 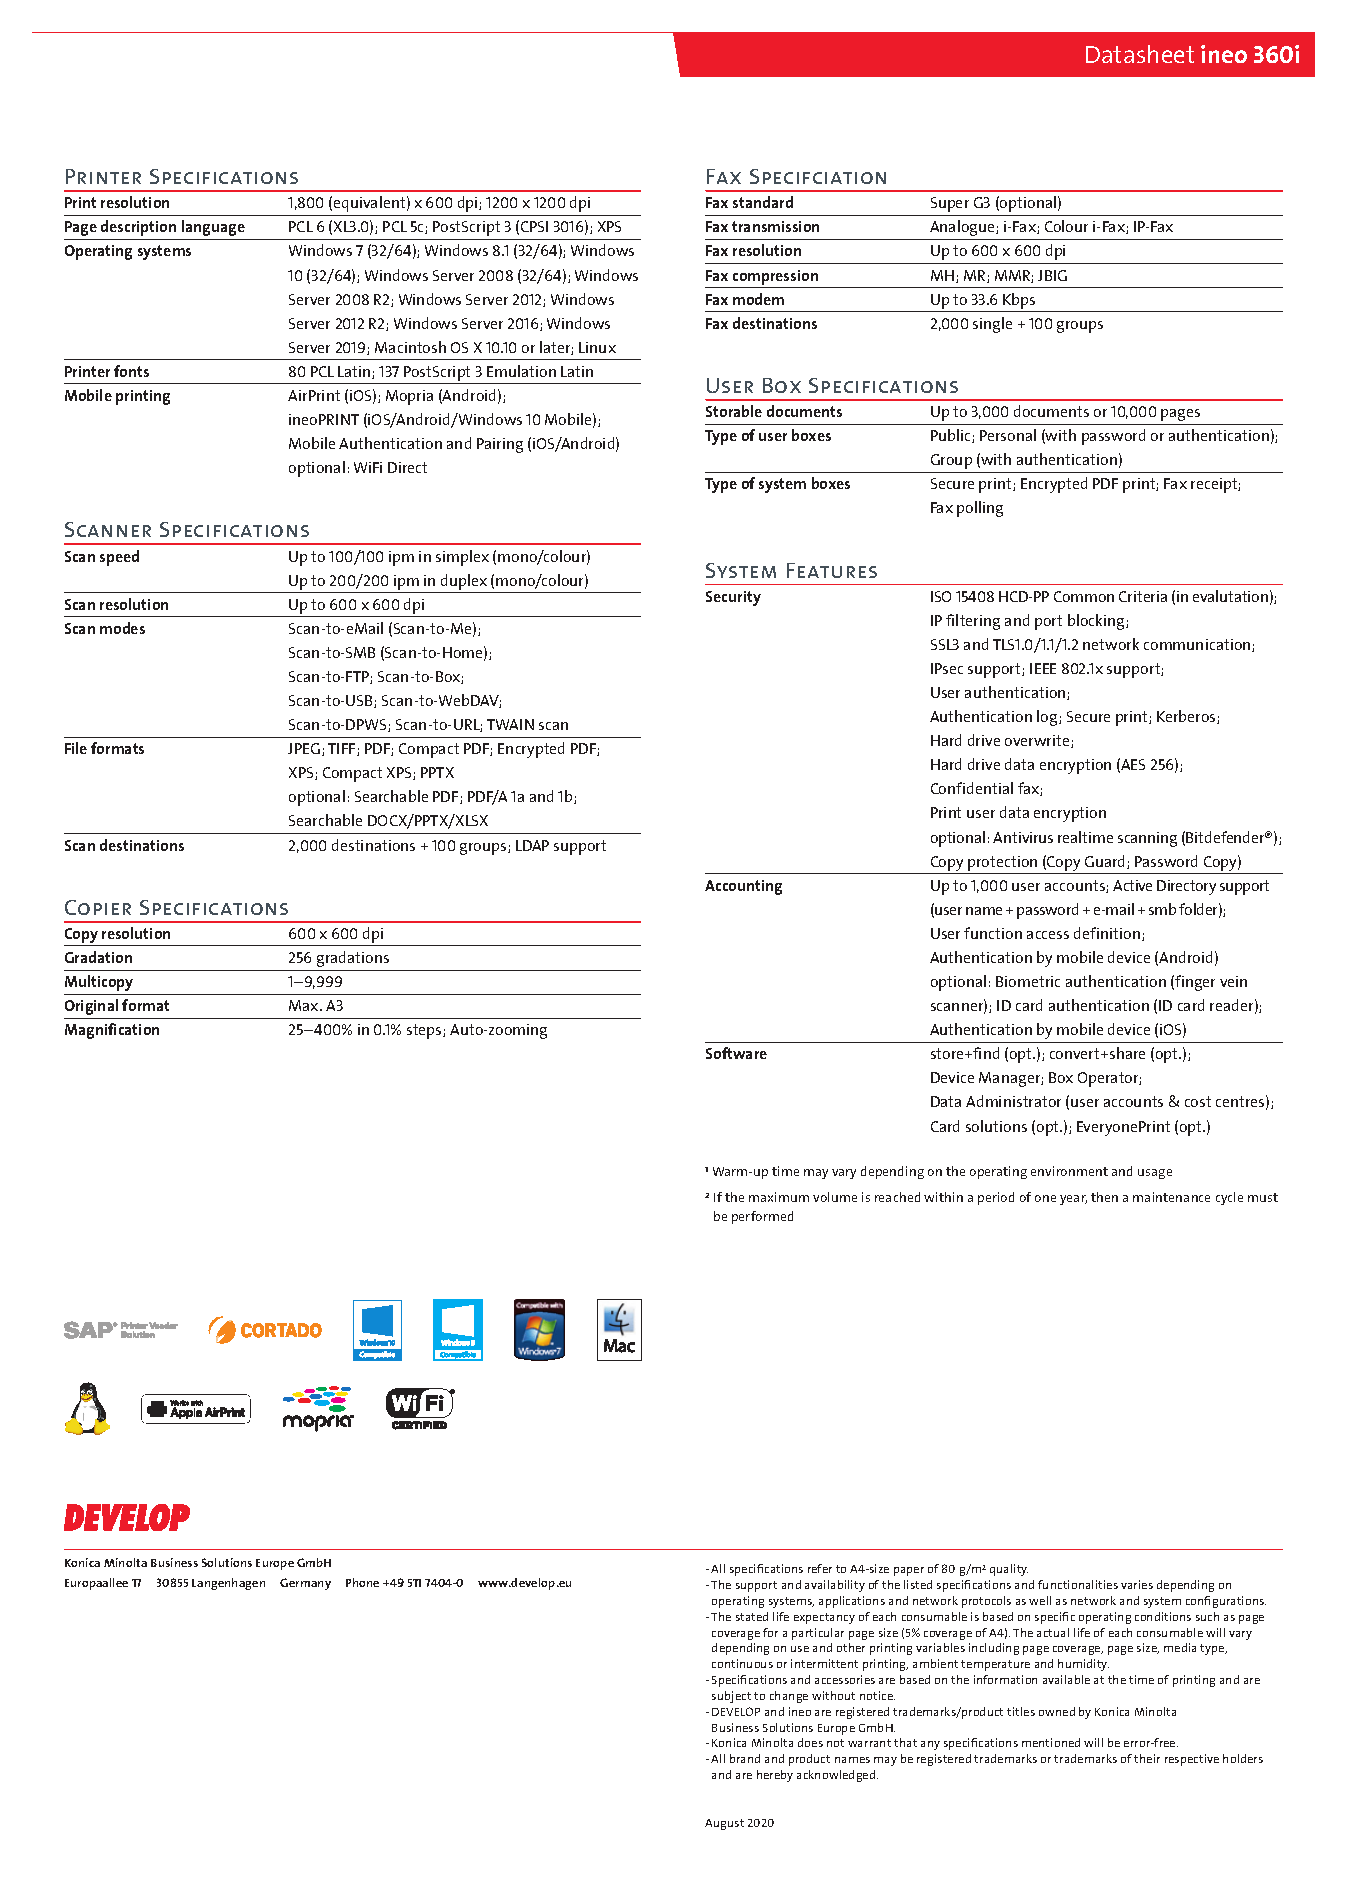 I want to click on Germany, so click(x=305, y=1584).
